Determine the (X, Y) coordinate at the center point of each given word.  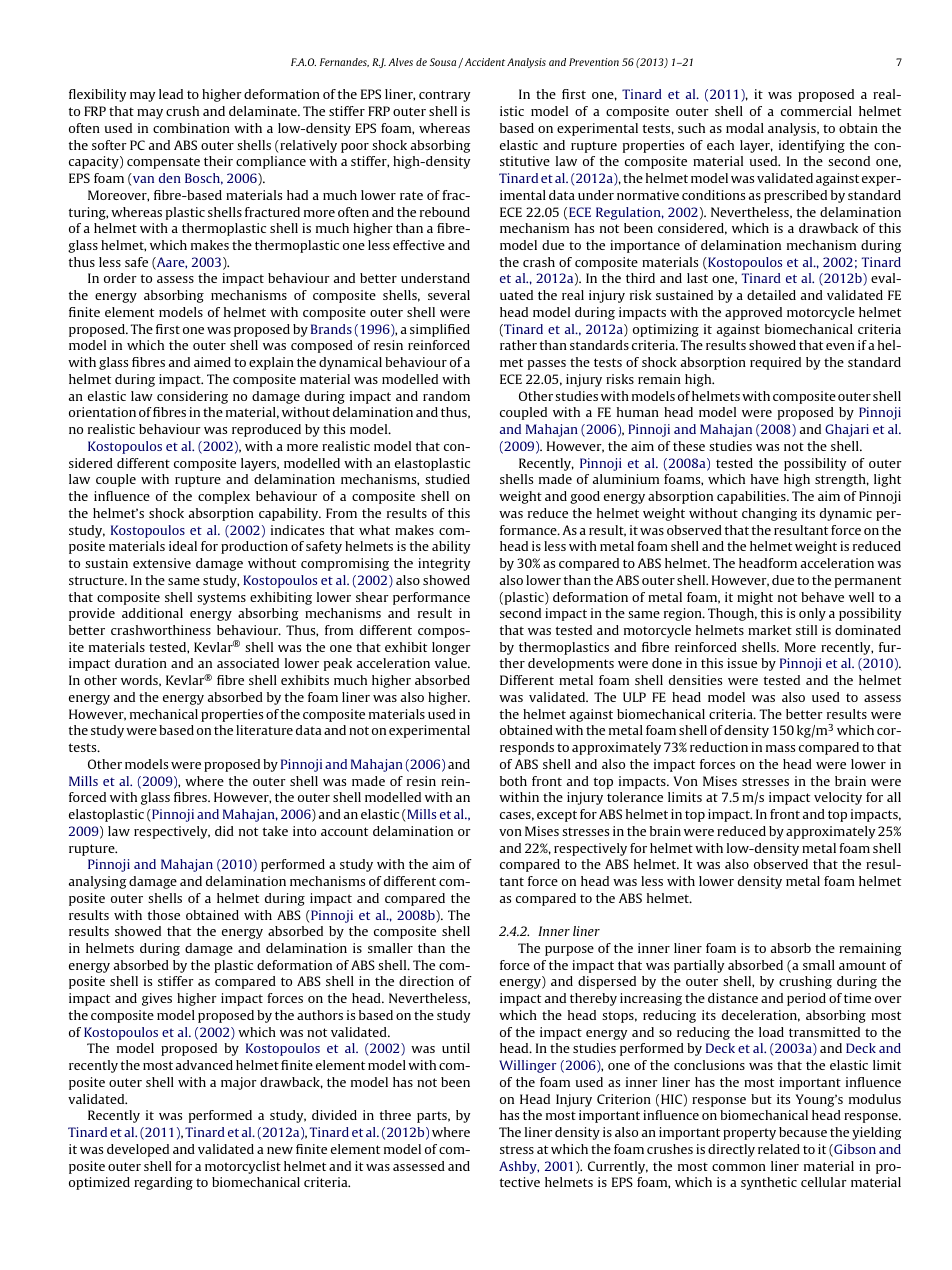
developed (138, 1150)
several (449, 295)
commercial (816, 111)
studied (447, 479)
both (513, 781)
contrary (444, 96)
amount (862, 965)
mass (780, 748)
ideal (183, 546)
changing (769, 514)
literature (264, 730)
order (120, 278)
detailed (771, 295)
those (164, 915)
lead (171, 94)
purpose (569, 951)
